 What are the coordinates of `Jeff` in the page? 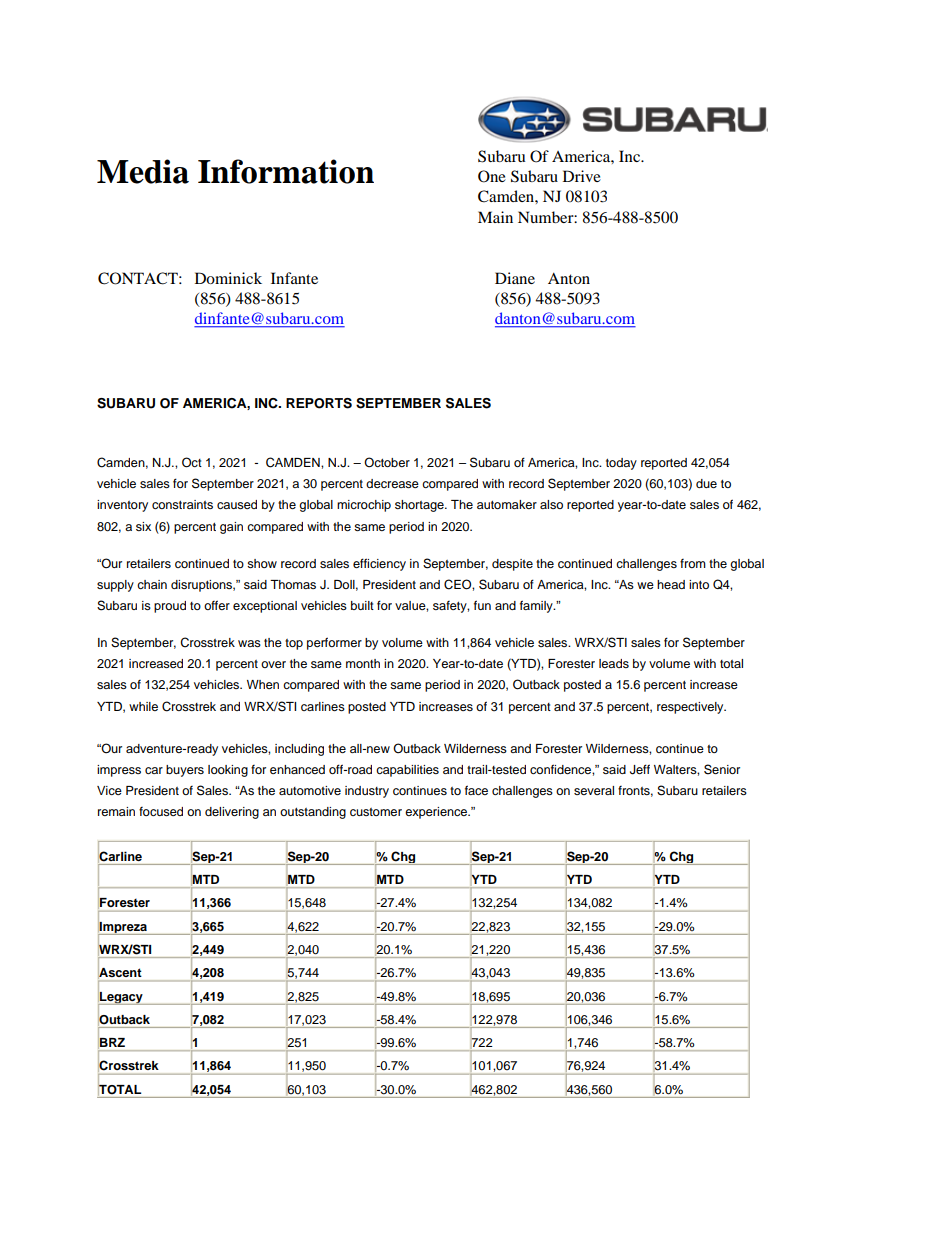 It's located at (640, 769).
